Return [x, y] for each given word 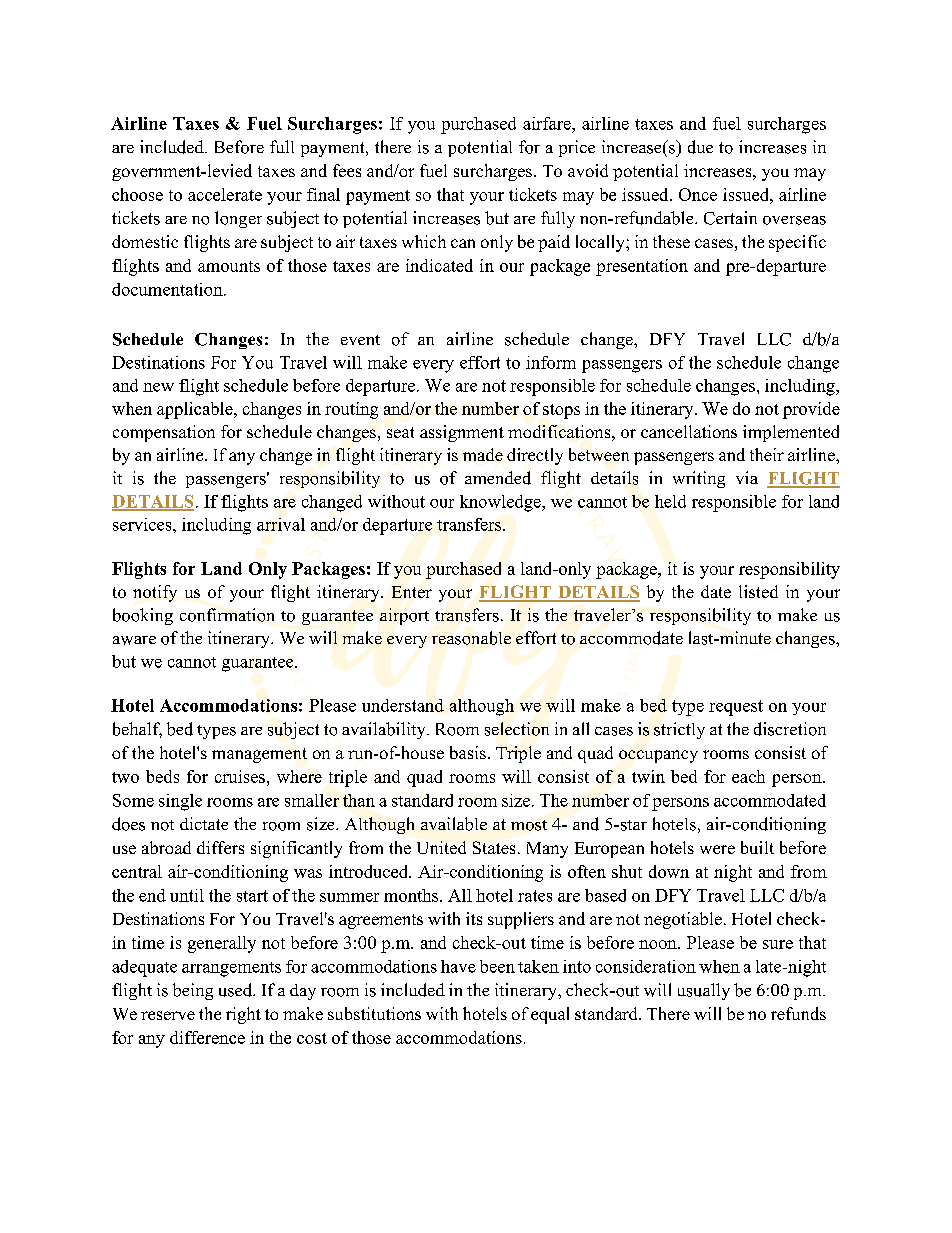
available [454, 824]
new [158, 387]
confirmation [227, 615]
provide [811, 410]
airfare [548, 123]
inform [551, 362]
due [700, 147]
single [180, 802]
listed [758, 591]
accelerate [225, 194]
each [748, 776]
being [193, 991]
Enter [412, 592]
